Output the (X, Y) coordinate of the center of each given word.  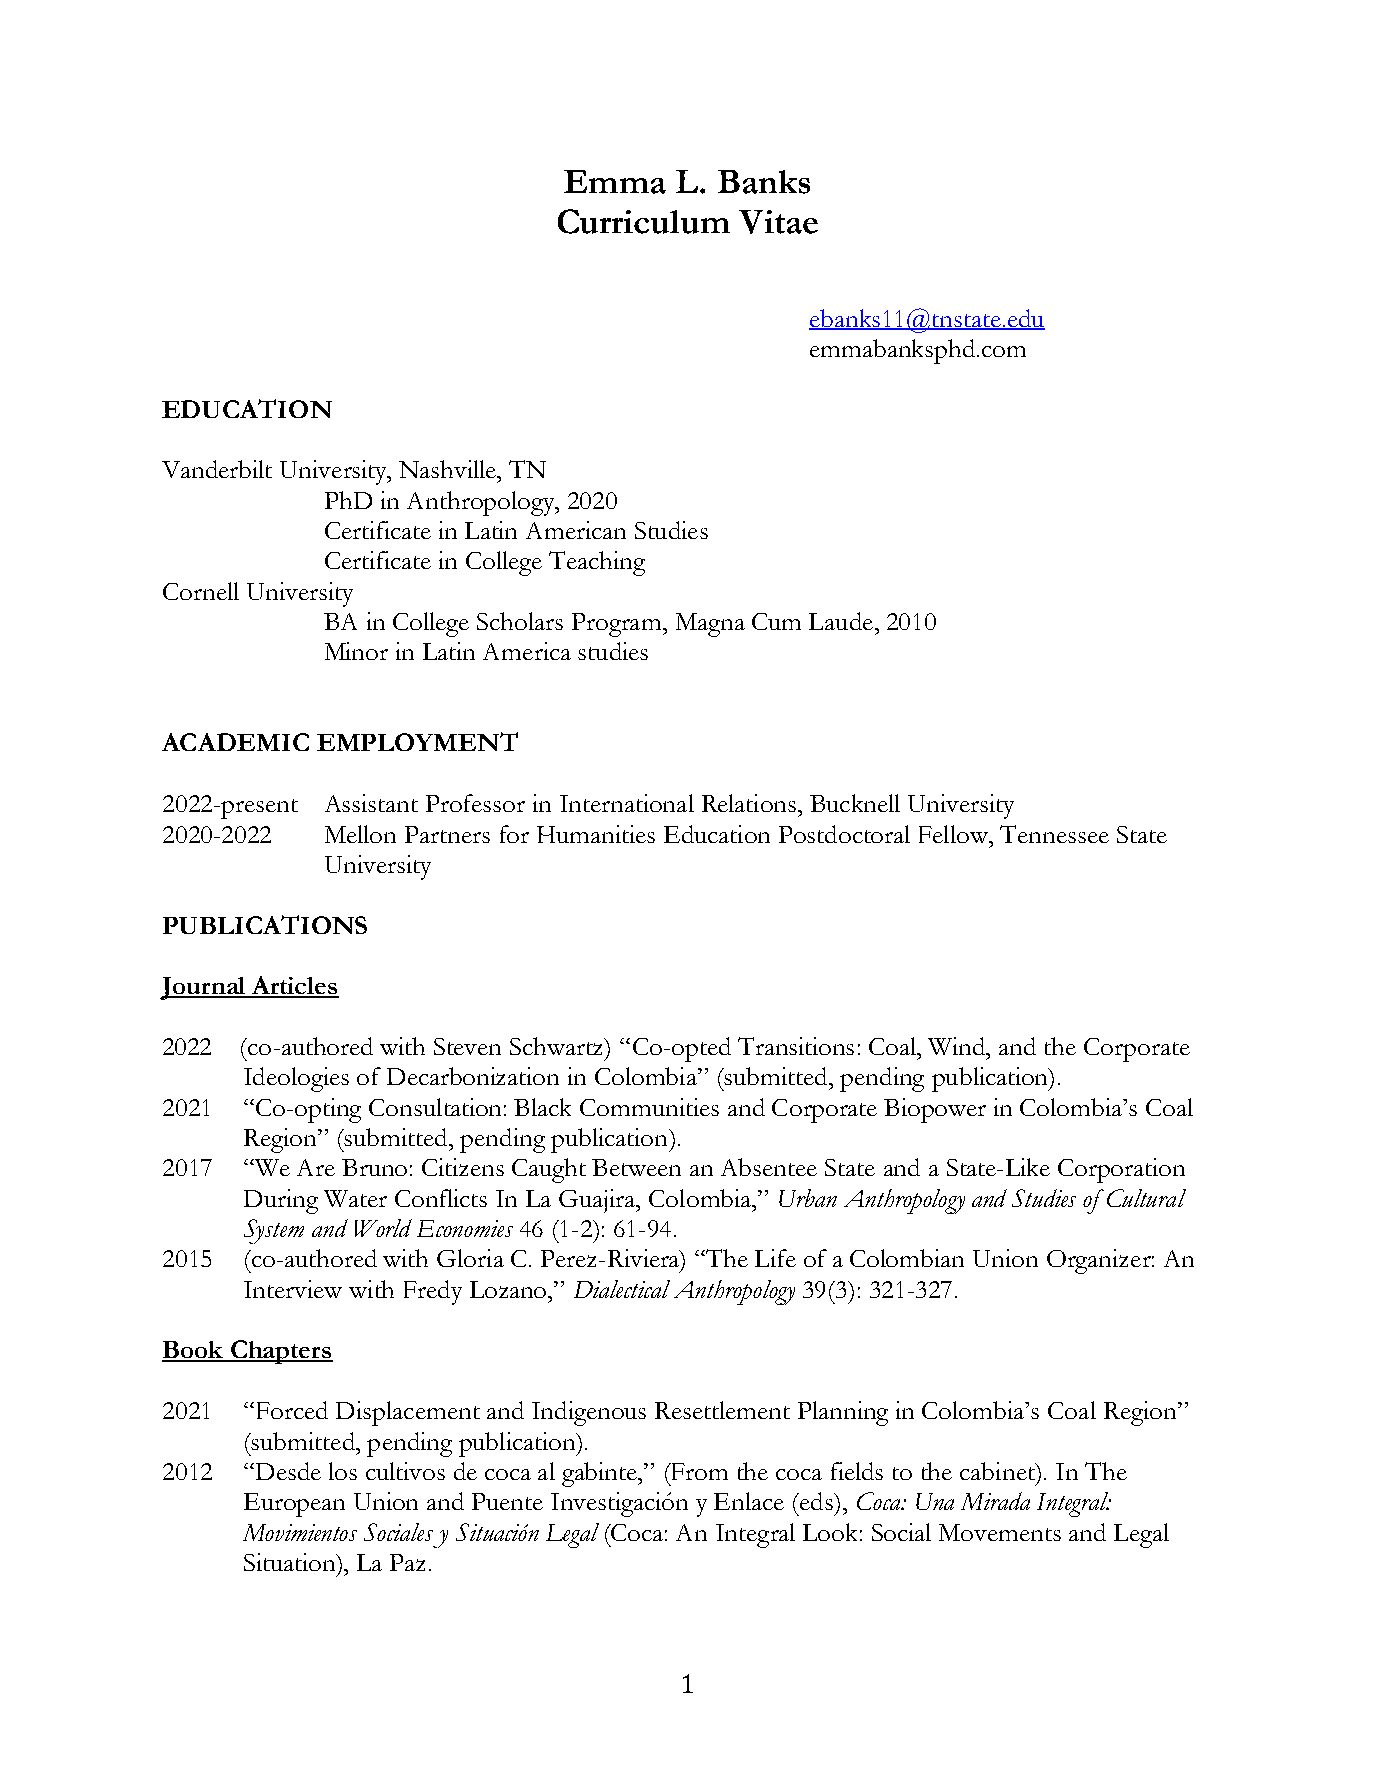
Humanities (596, 834)
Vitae (778, 222)
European (294, 1505)
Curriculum (644, 221)
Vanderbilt (217, 469)
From (698, 1471)
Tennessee (1054, 834)
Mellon (360, 834)
